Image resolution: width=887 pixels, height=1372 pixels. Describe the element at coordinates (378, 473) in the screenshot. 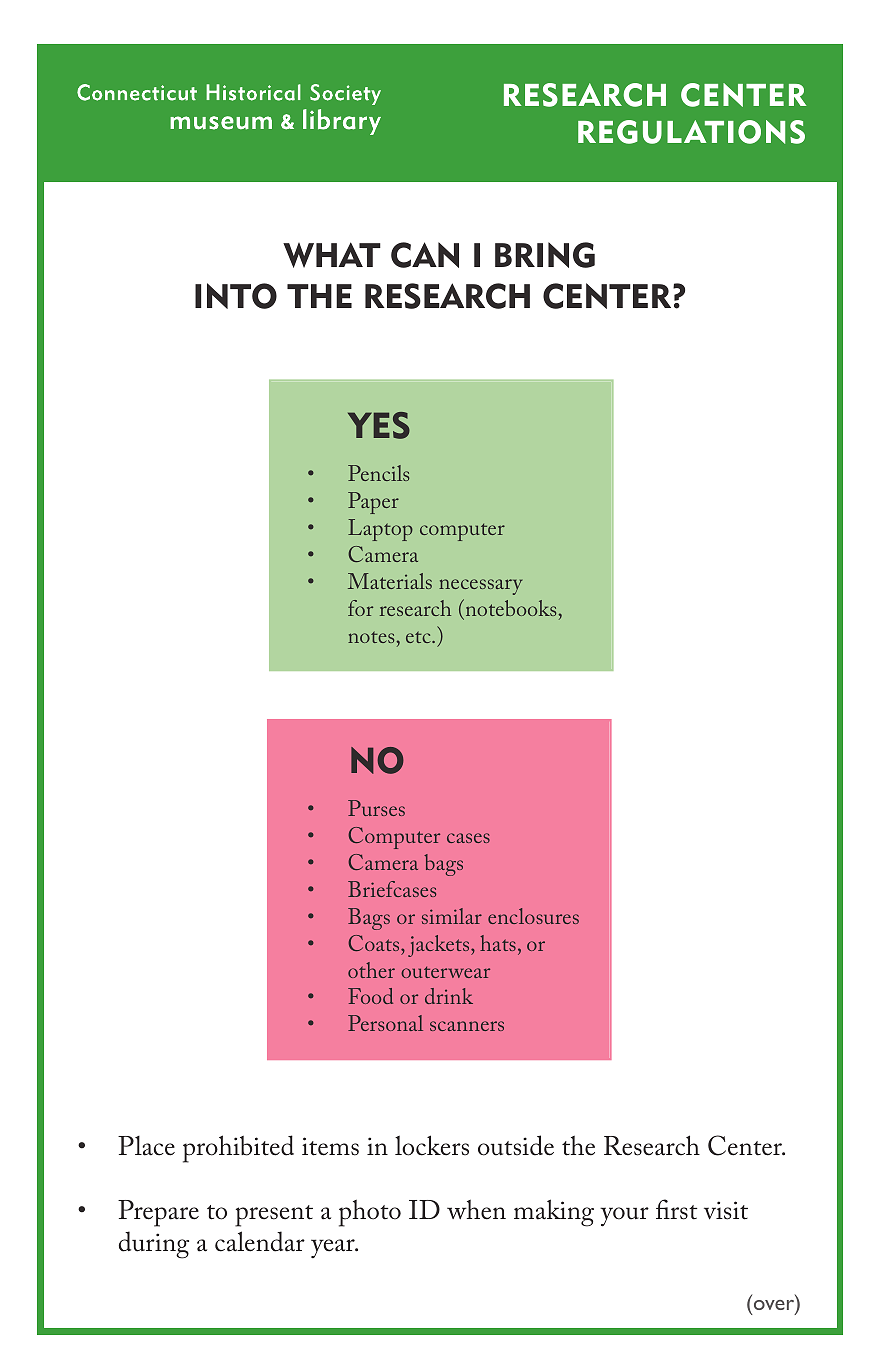

I see `Pencils` at that location.
